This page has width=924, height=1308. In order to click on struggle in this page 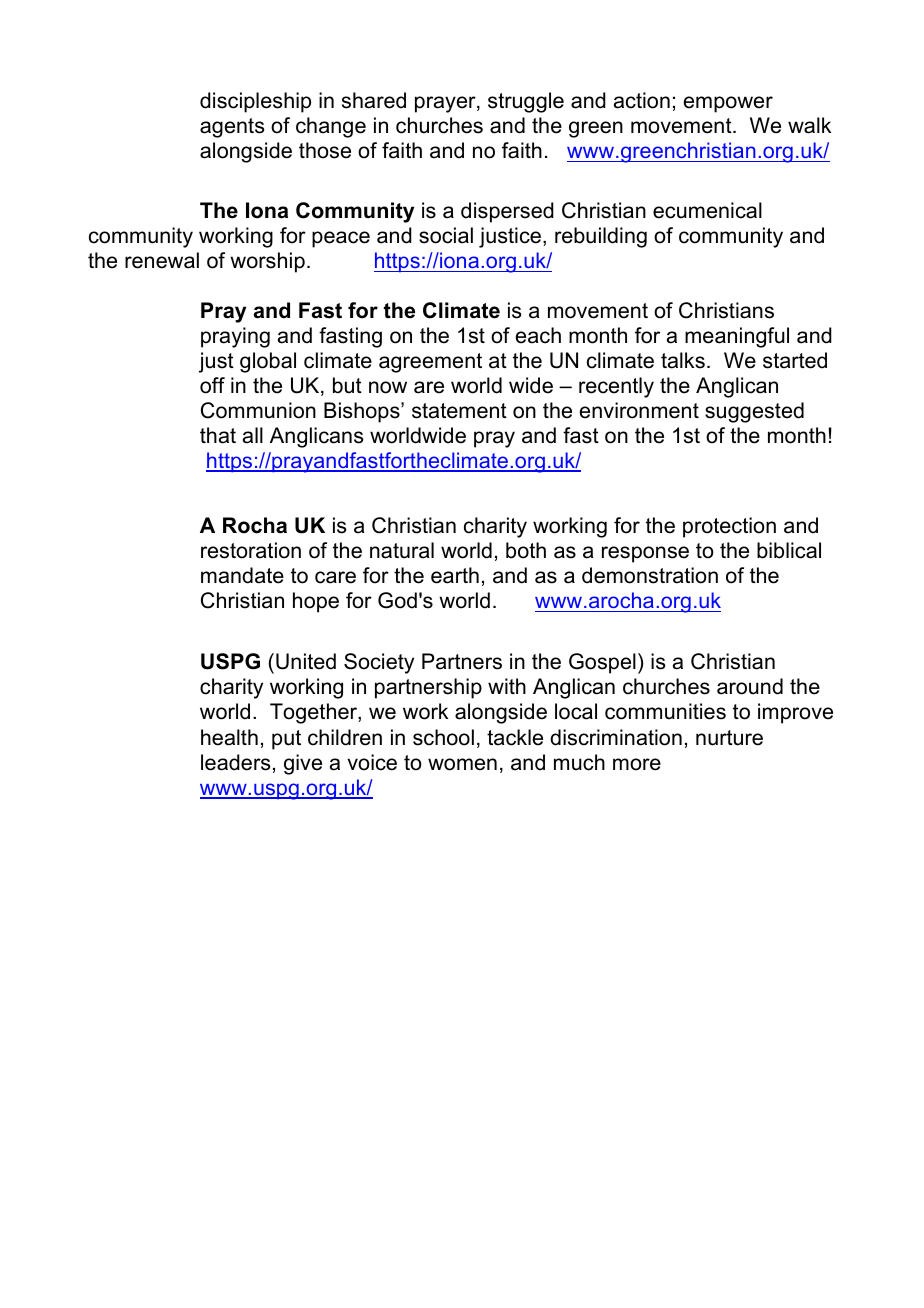, I will do `click(526, 102)`.
